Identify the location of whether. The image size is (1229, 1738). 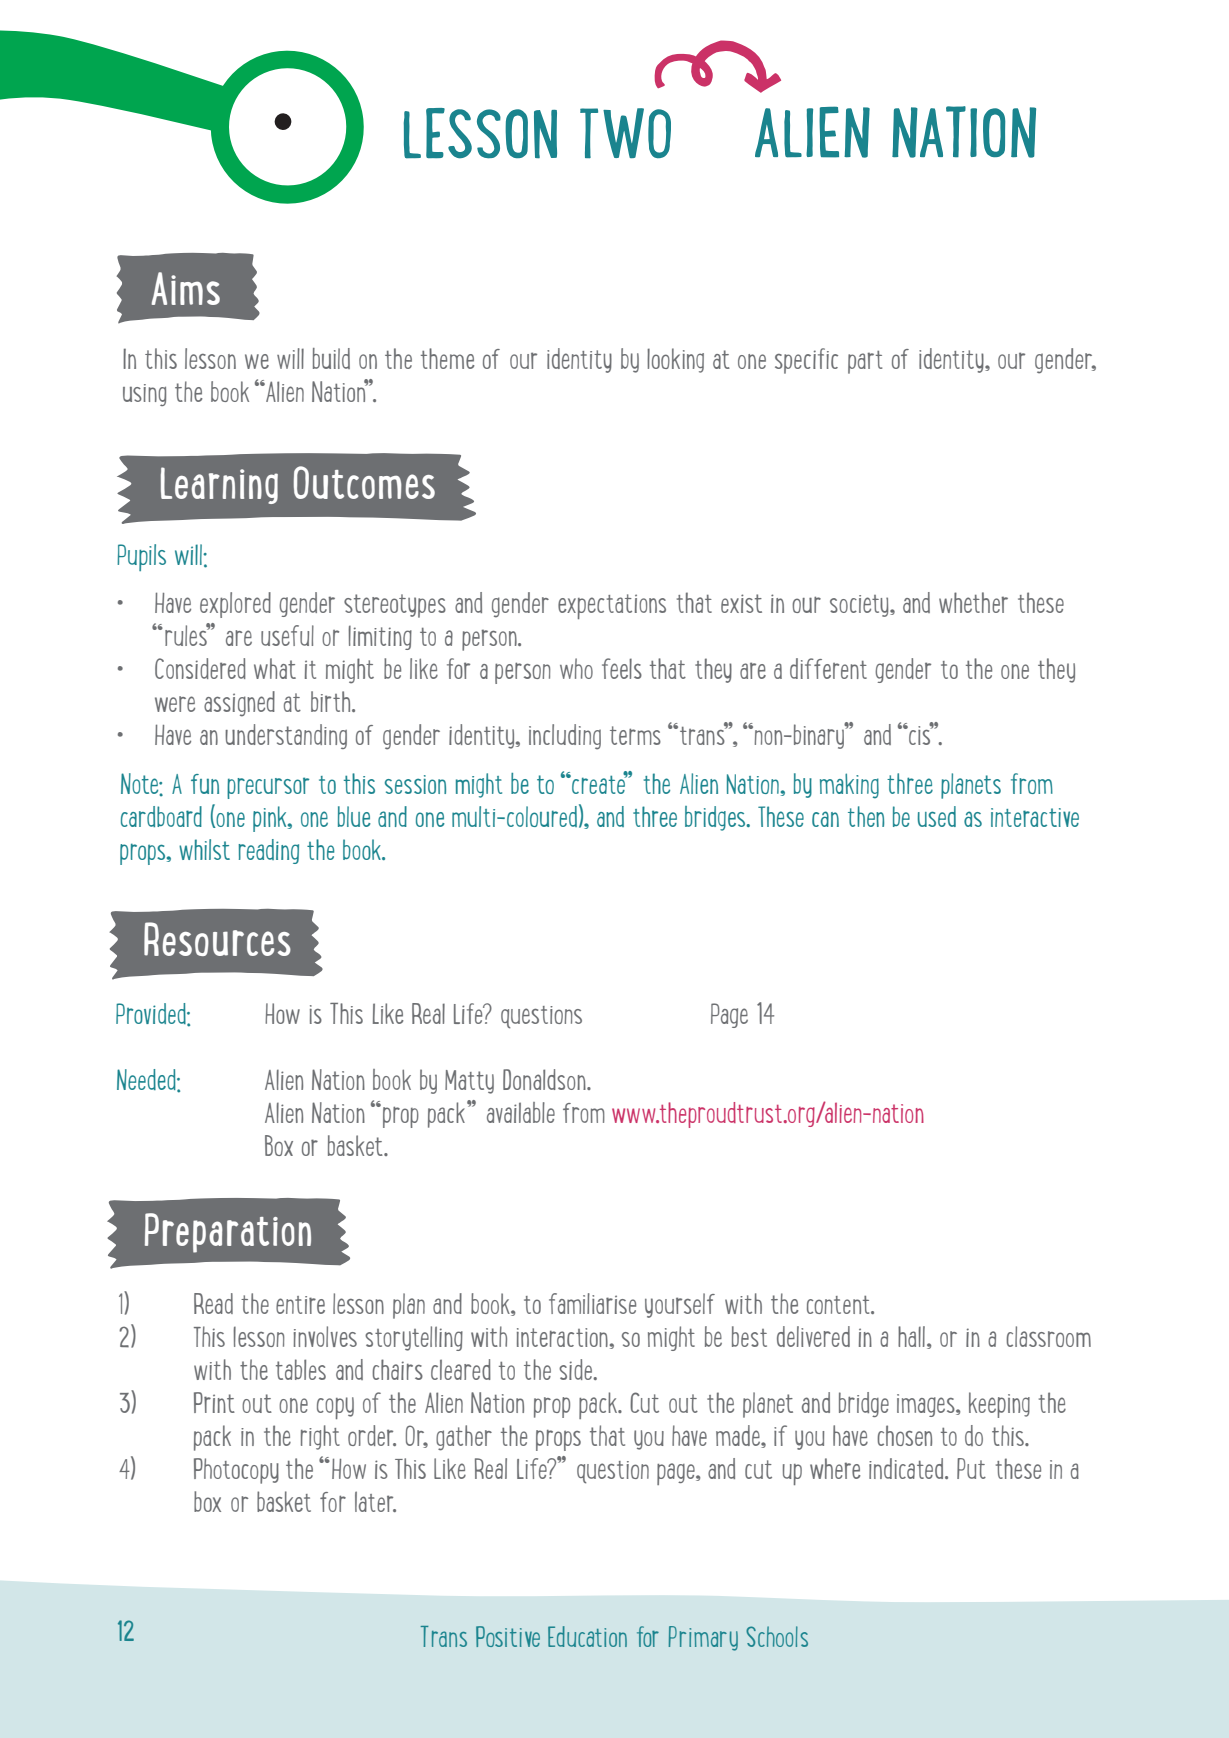
(973, 602).
